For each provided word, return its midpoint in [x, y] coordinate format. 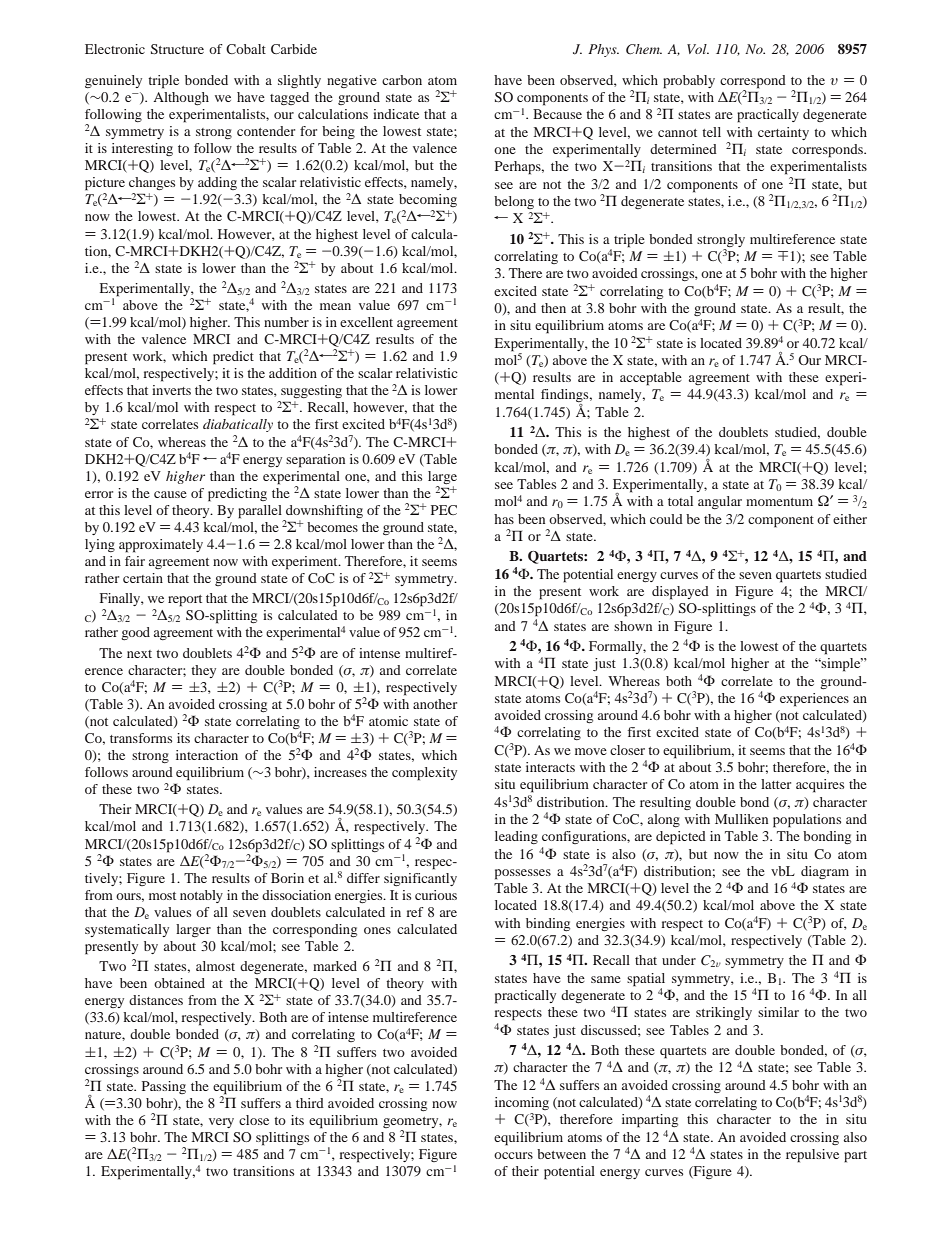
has [504, 519]
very [221, 1123]
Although [181, 98]
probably [689, 82]
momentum [779, 502]
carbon [402, 80]
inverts [171, 390]
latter [776, 784]
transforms [141, 738]
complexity [424, 774]
